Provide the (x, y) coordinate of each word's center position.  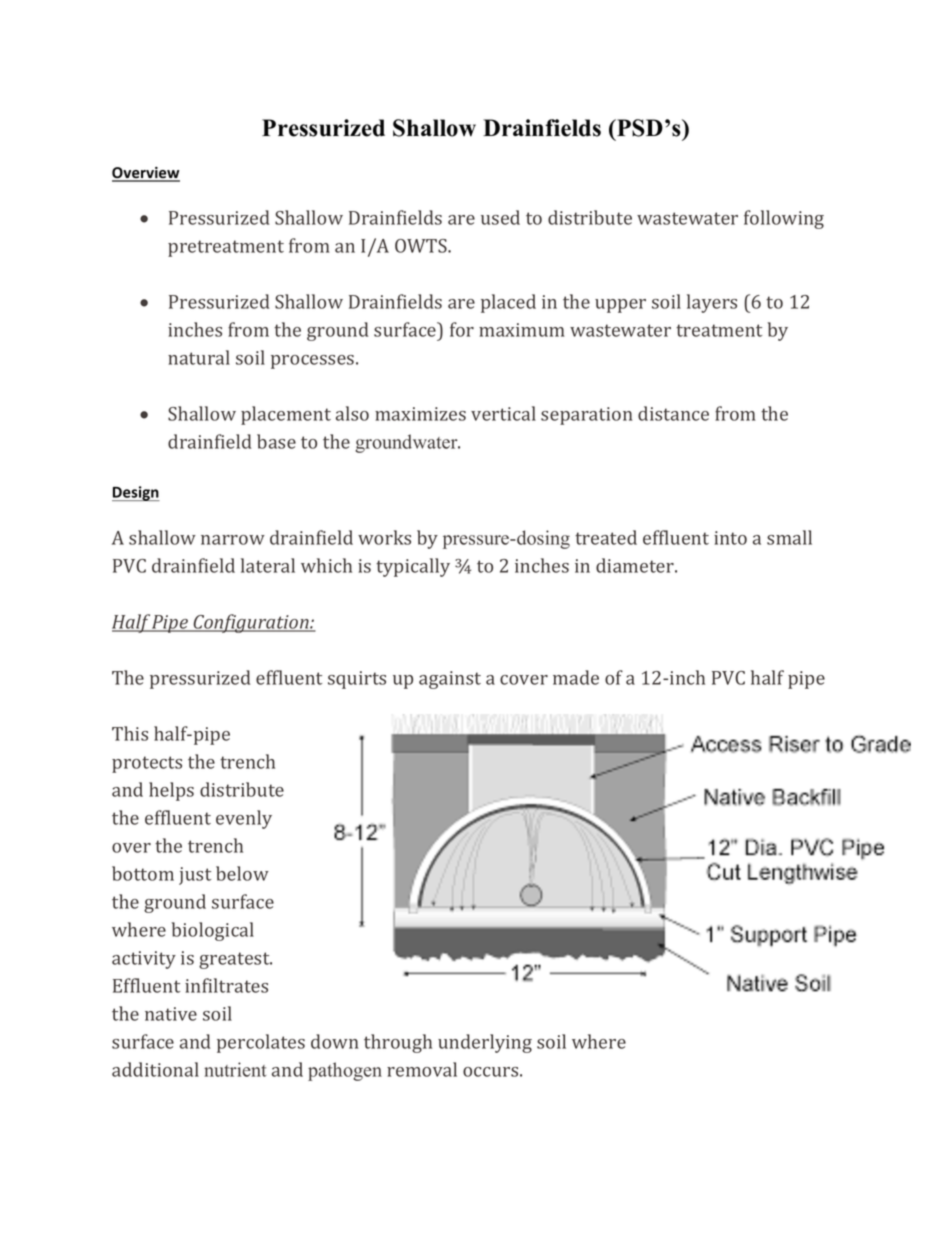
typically (413, 567)
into (730, 538)
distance (673, 413)
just (195, 876)
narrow (233, 540)
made (576, 677)
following (784, 219)
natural (199, 357)
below (242, 873)
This (130, 733)
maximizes (420, 414)
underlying (485, 1043)
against (450, 680)
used (500, 217)
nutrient (235, 1069)
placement (286, 415)
